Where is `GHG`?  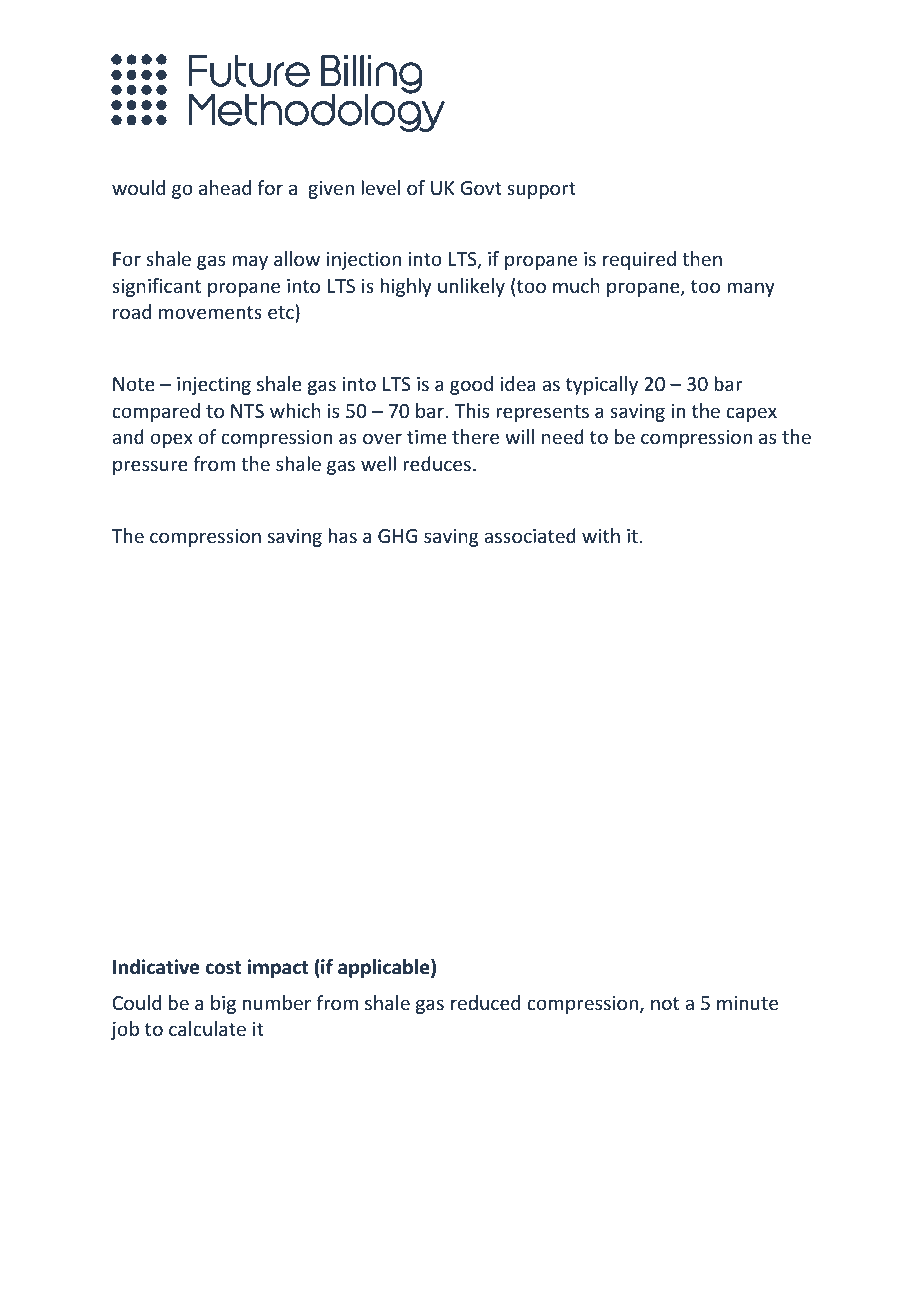 GHG is located at coordinates (397, 536).
